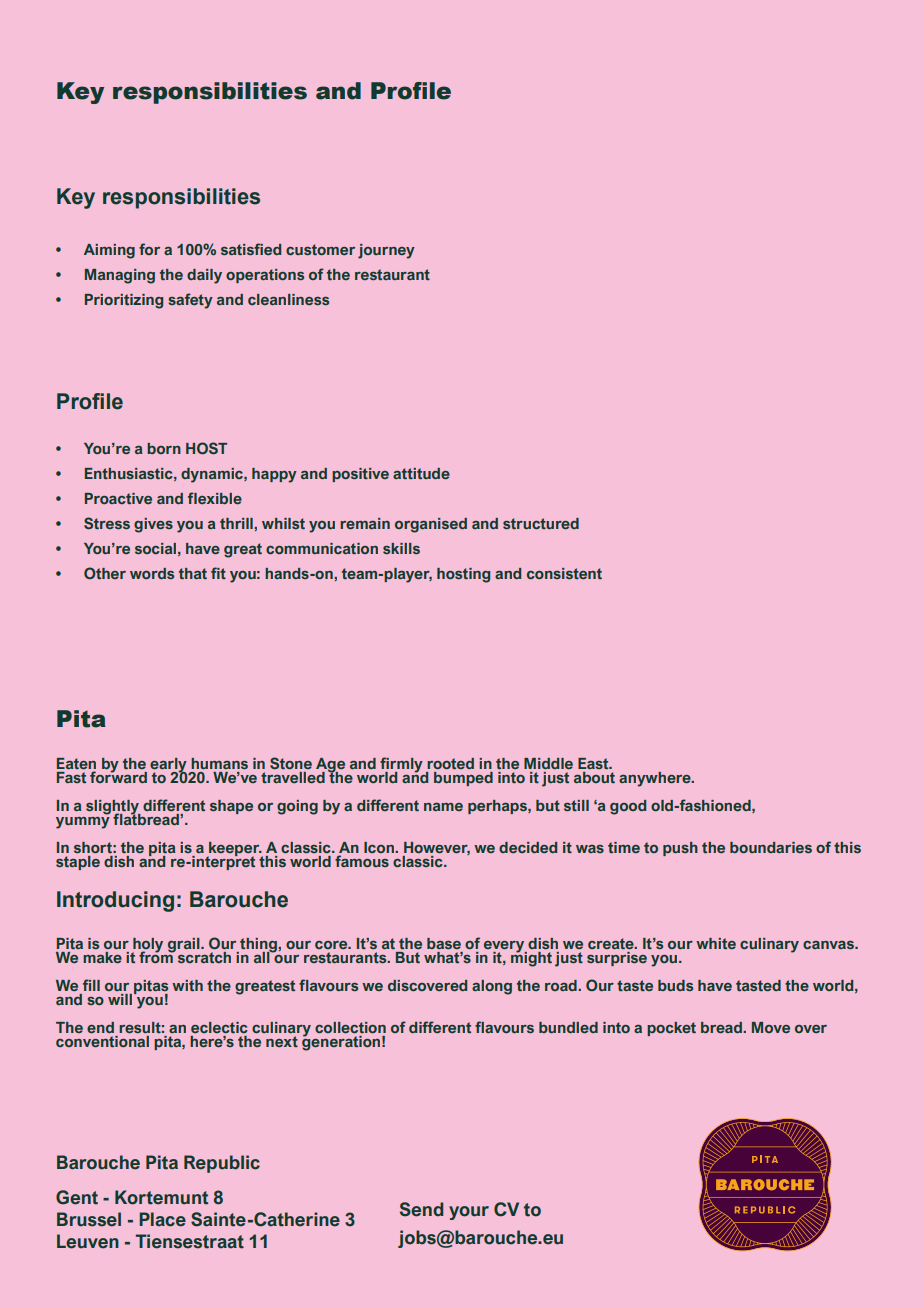 The height and width of the screenshot is (1308, 924). What do you see at coordinates (320, 249) in the screenshot?
I see `customer` at bounding box center [320, 249].
